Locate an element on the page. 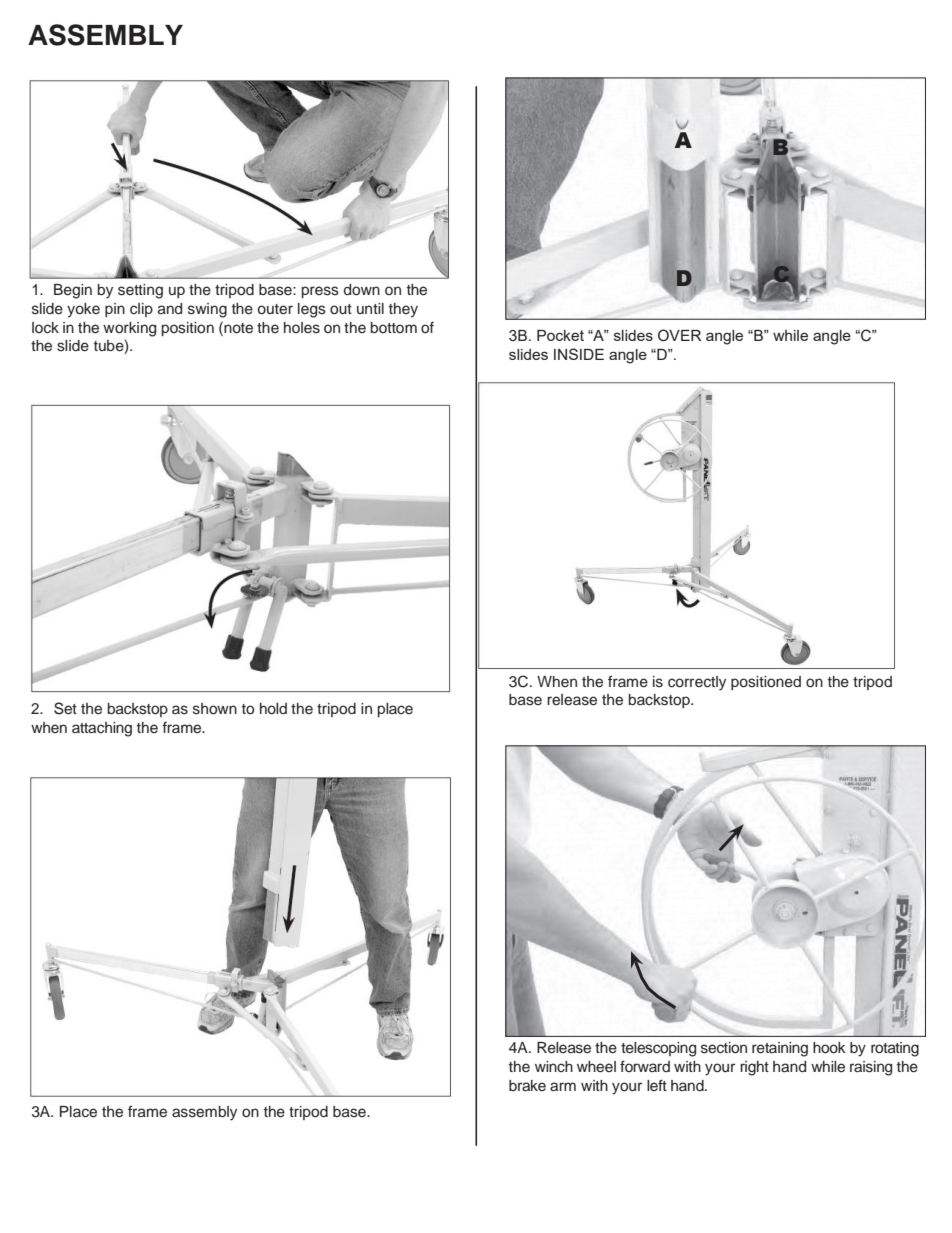  clip is located at coordinates (141, 310).
